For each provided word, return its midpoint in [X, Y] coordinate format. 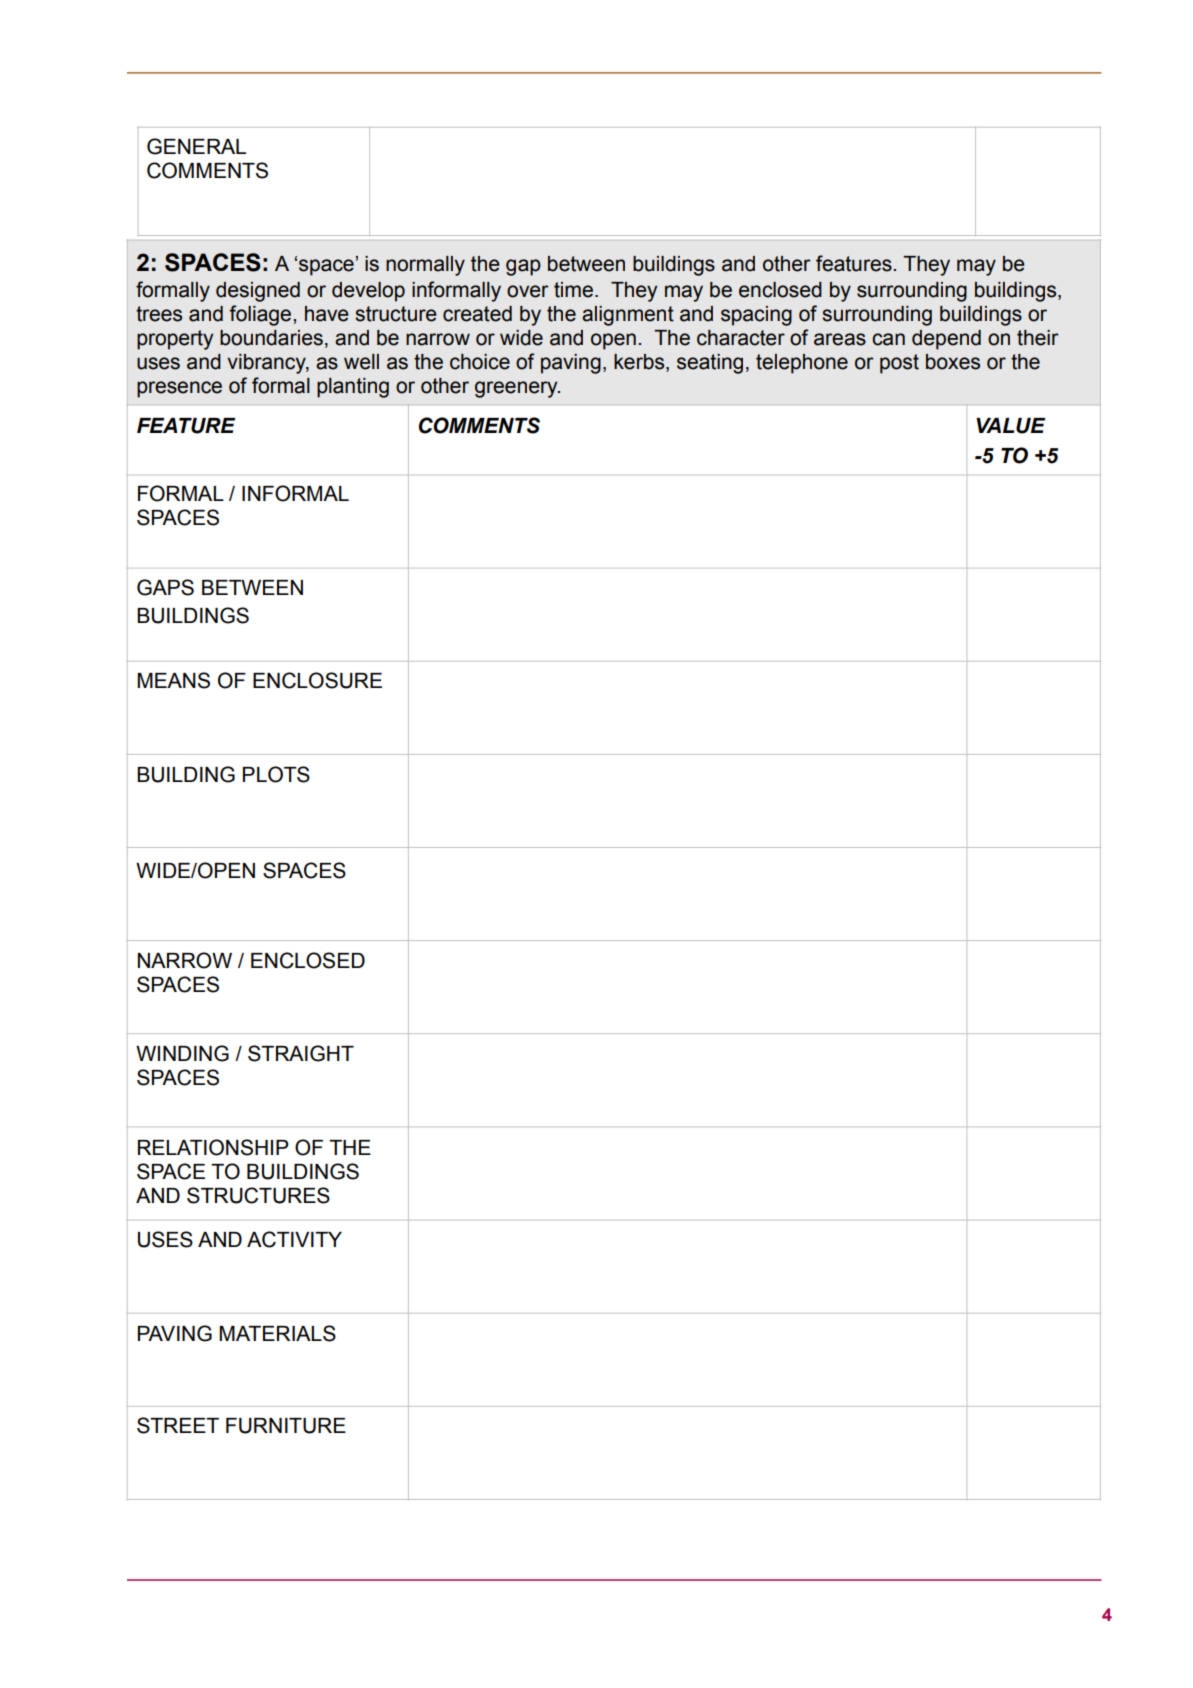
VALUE [1010, 426]
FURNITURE [286, 1426]
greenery [517, 389]
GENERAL [196, 146]
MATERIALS [277, 1333]
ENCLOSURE [317, 680]
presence [179, 389]
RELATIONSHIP [213, 1147]
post [899, 364]
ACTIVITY [294, 1239]
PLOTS [276, 774]
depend [946, 340]
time [573, 290]
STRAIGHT [301, 1053]
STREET [178, 1425]
